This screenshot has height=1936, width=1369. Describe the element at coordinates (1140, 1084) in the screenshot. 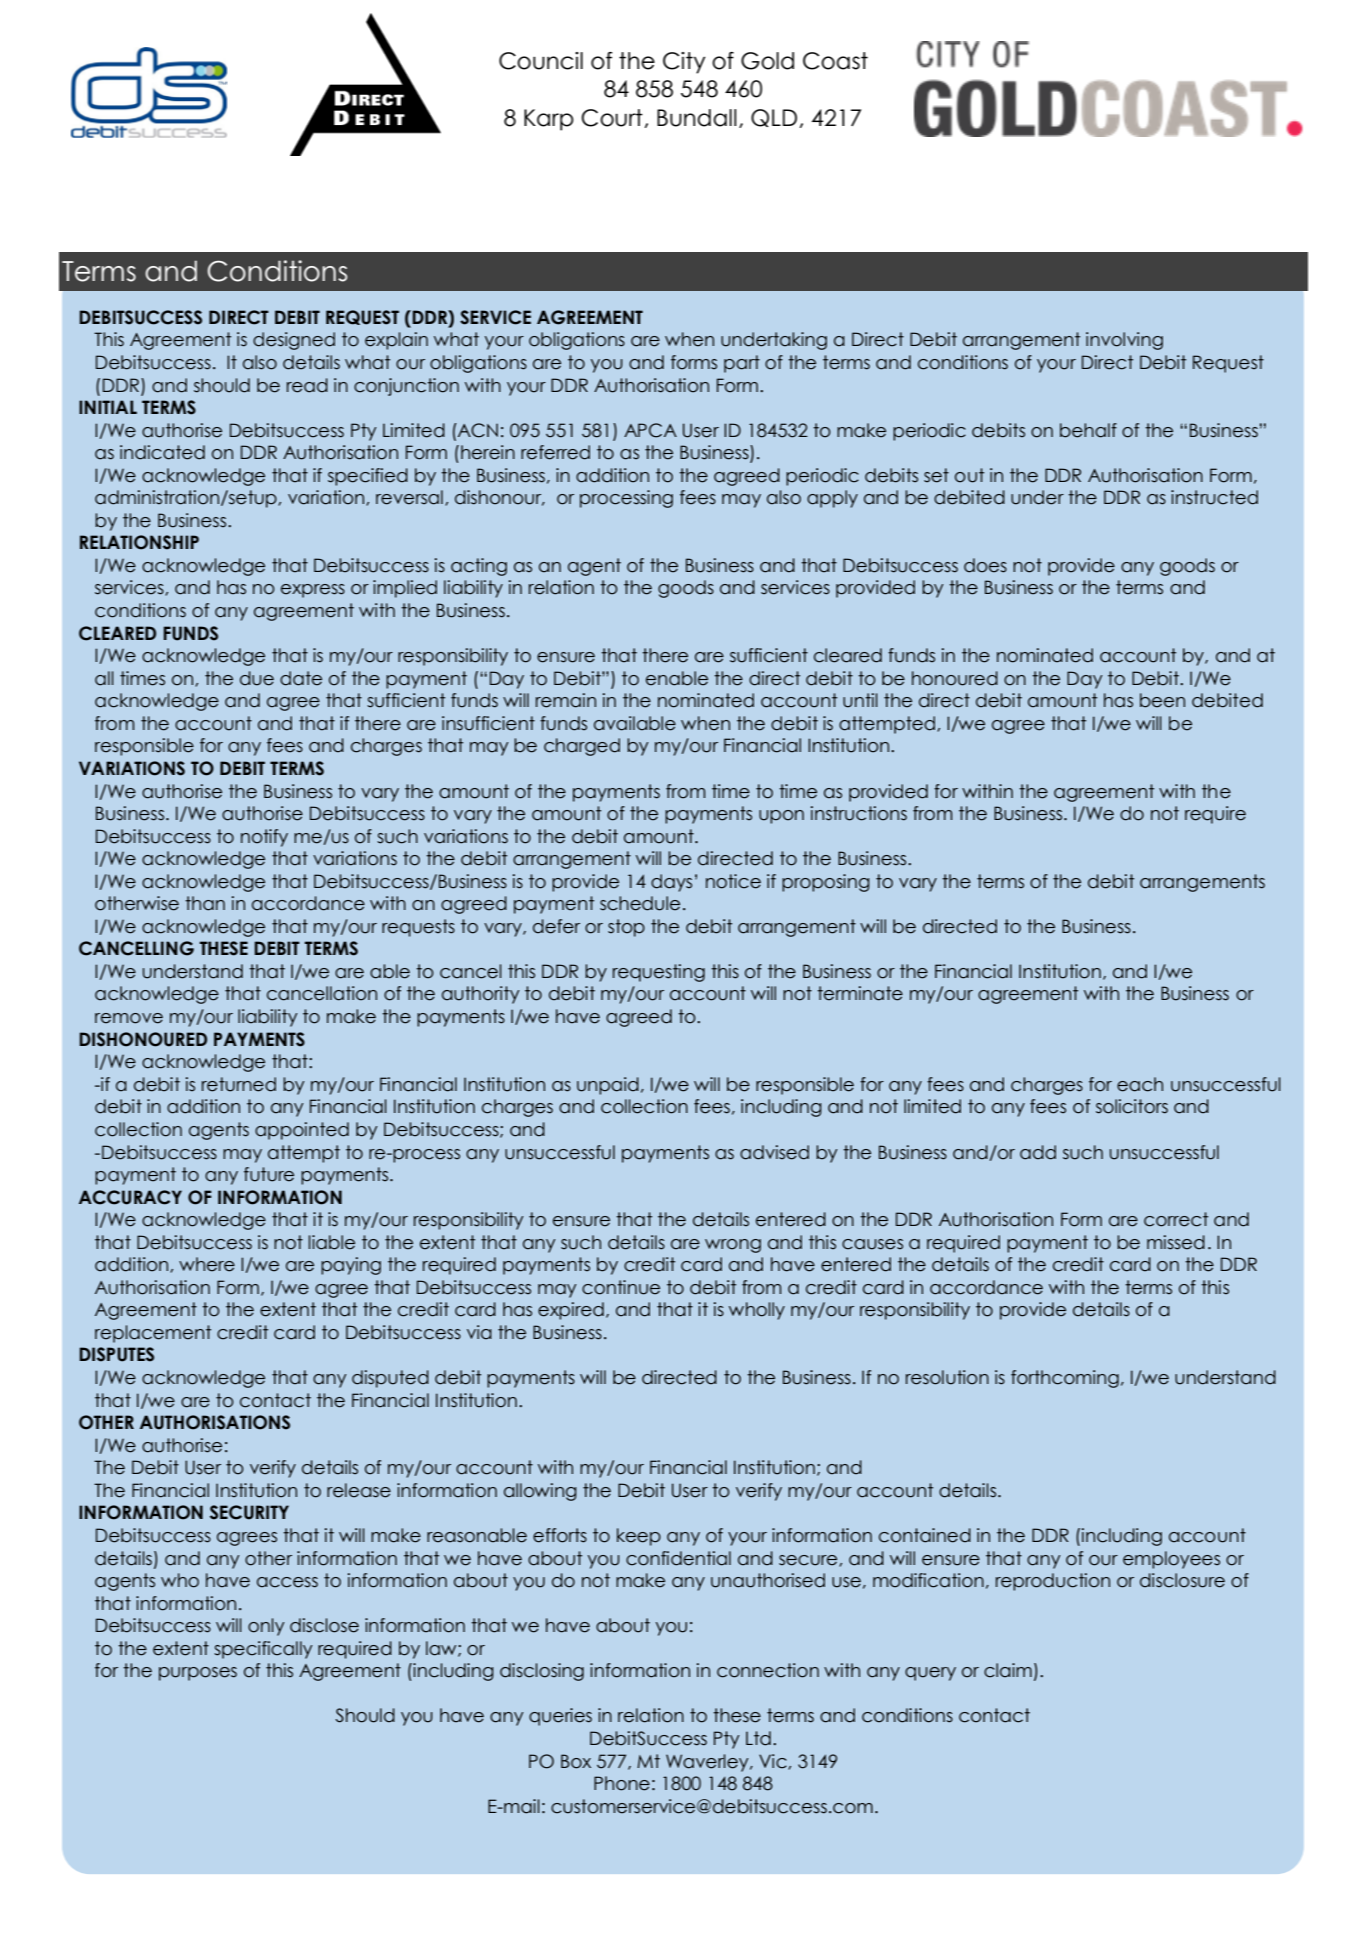

I see `each` at that location.
